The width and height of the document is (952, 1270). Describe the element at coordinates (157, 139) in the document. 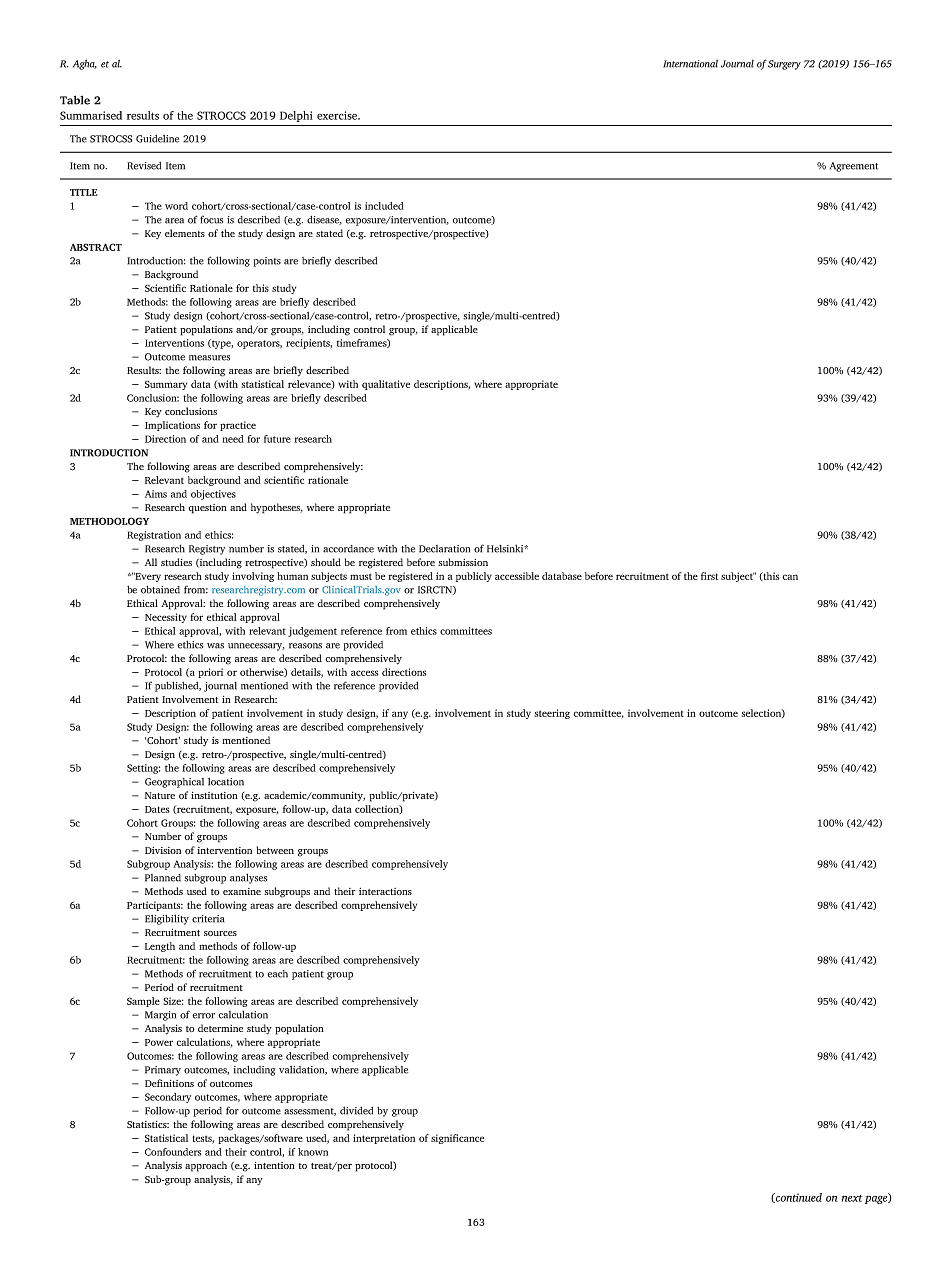

I see `Guideline` at that location.
